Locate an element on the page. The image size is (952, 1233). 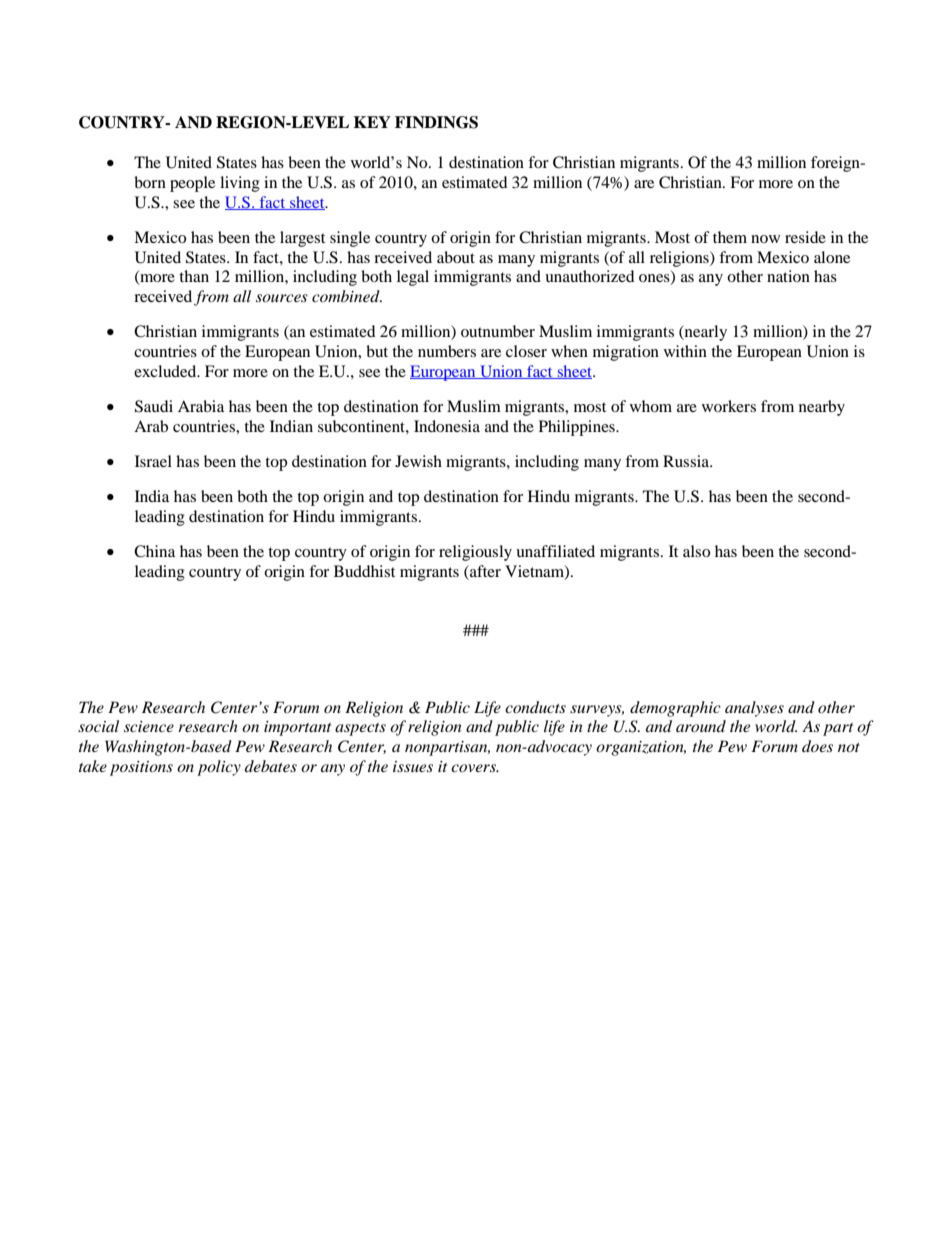
issues is located at coordinates (413, 766).
